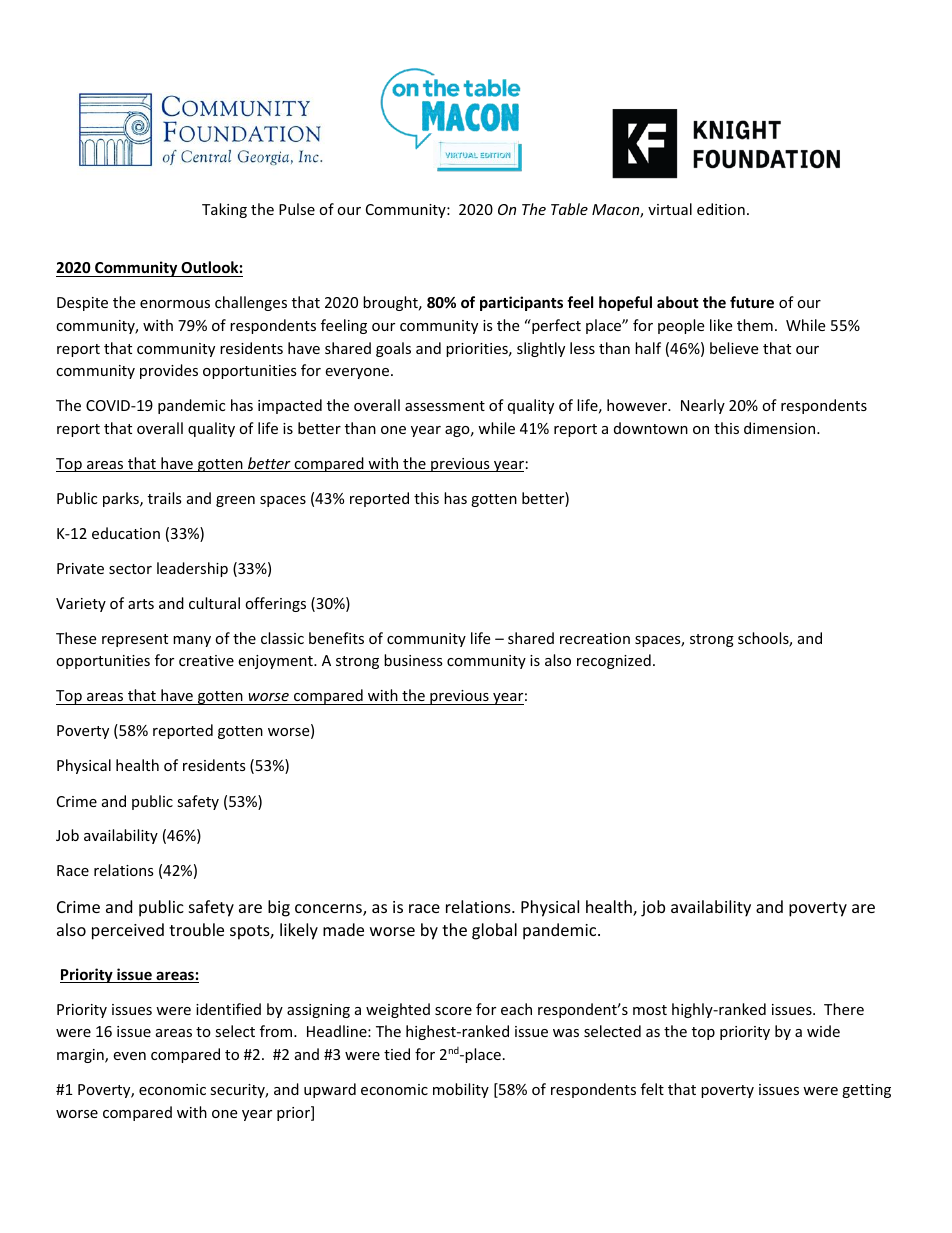 The image size is (952, 1233). Describe the element at coordinates (224, 210) in the screenshot. I see `Taking` at that location.
